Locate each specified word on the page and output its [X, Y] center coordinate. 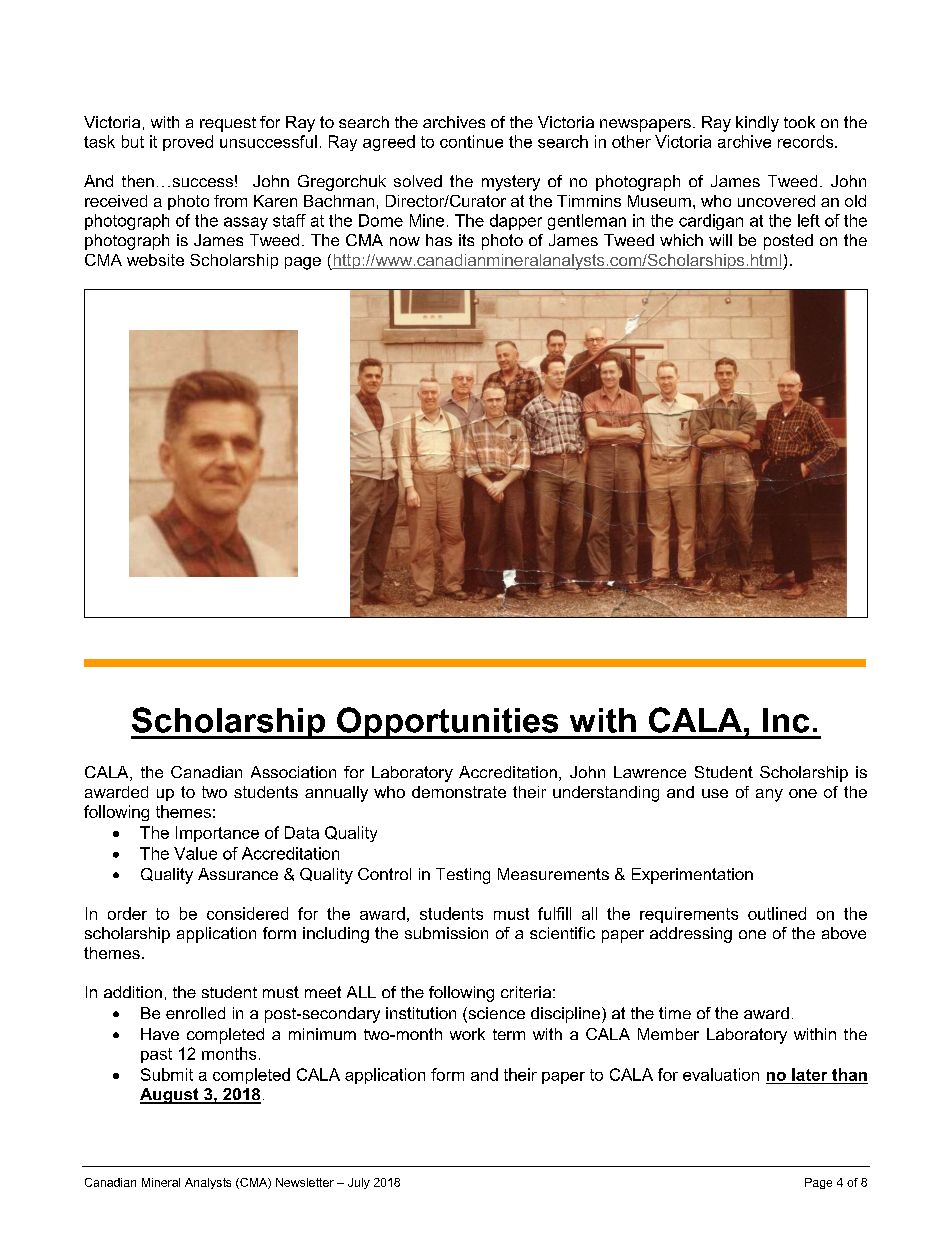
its [466, 240]
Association [293, 772]
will [720, 240]
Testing [463, 876]
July [359, 1183]
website [155, 260]
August [170, 1096]
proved [188, 143]
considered [247, 913]
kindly [757, 124]
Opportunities [448, 723]
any [769, 795]
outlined [777, 913]
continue [471, 141]
